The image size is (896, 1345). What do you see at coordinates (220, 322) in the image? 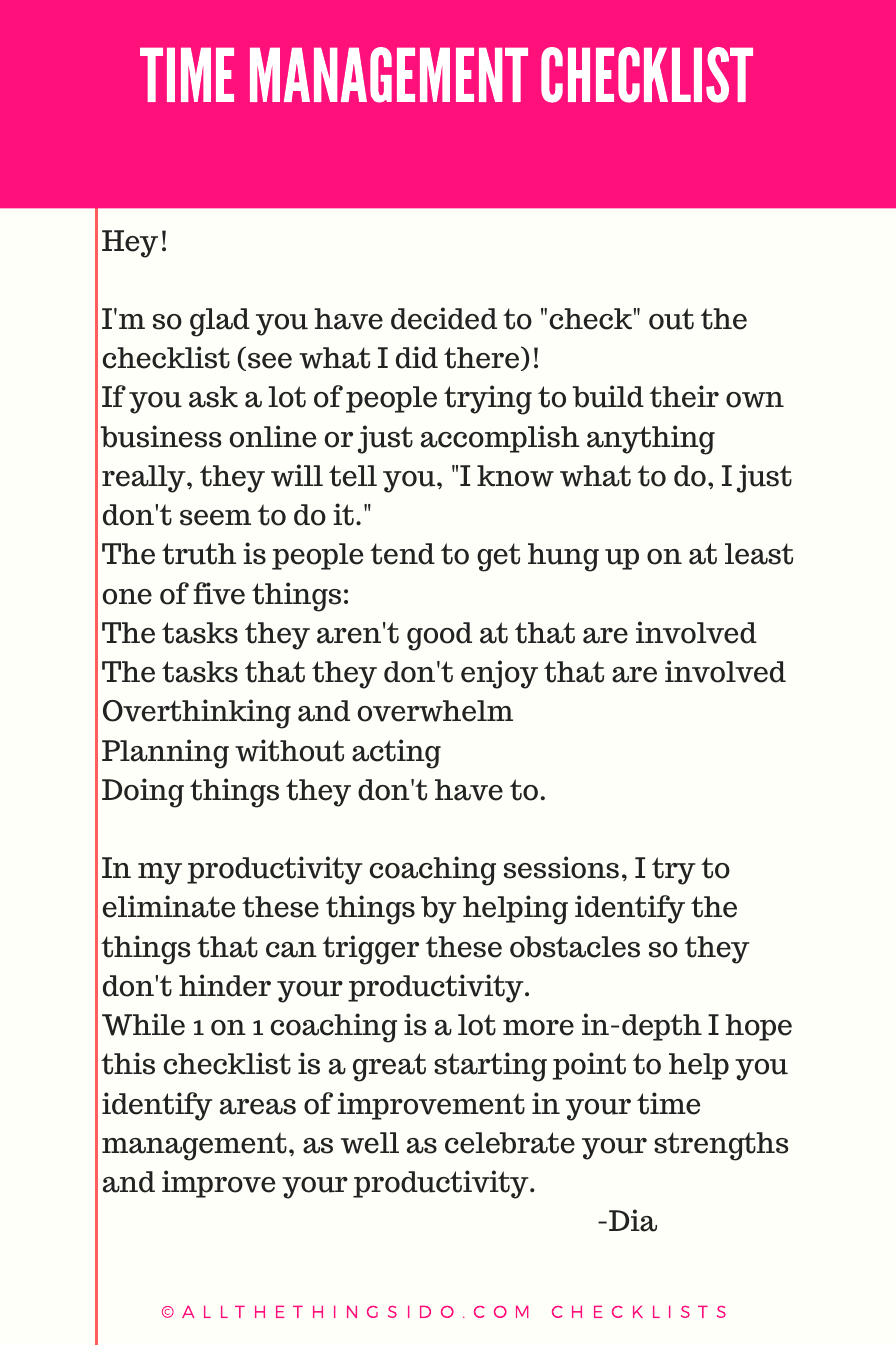
I see `glad` at bounding box center [220, 322].
